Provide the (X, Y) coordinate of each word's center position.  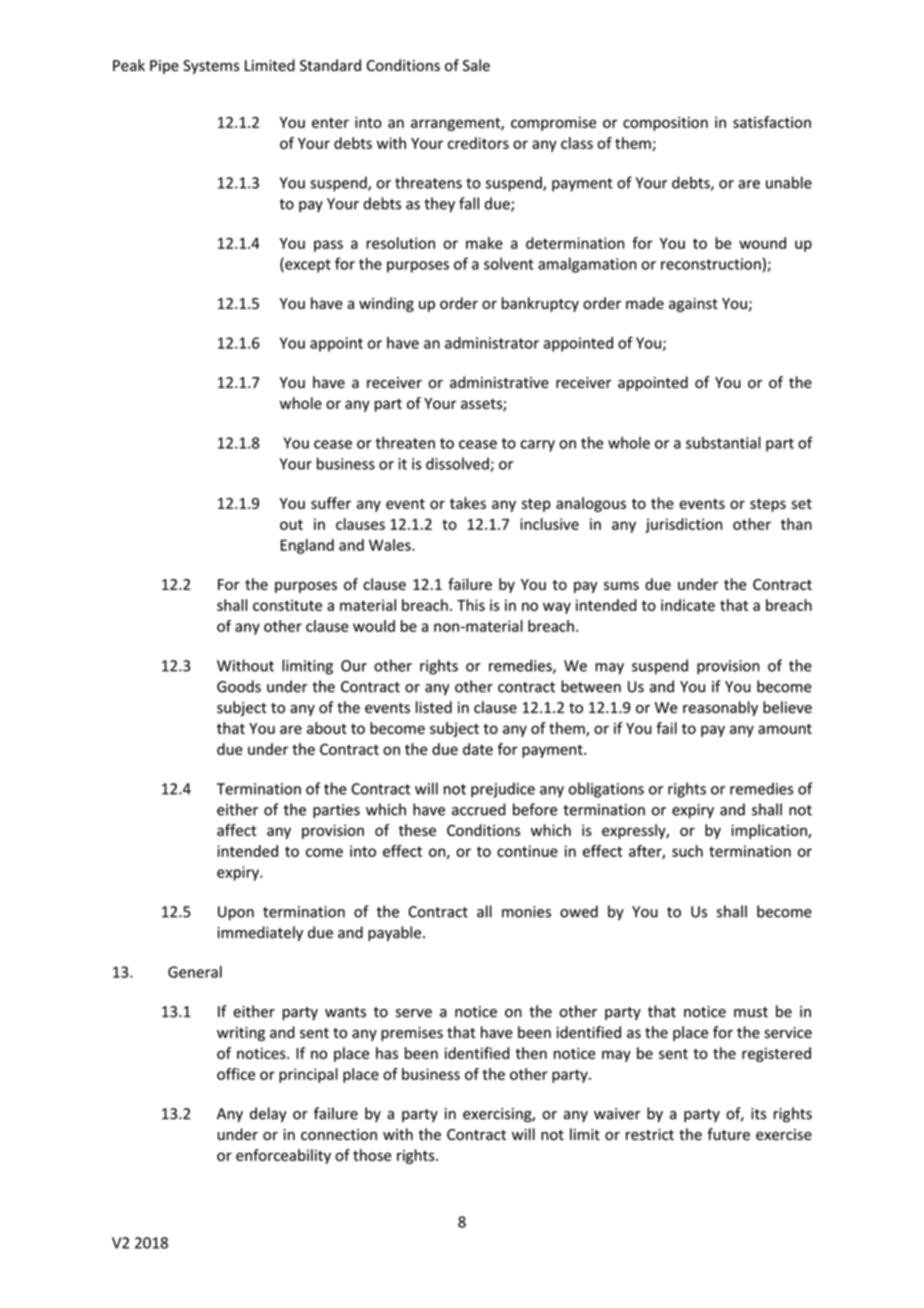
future (728, 1134)
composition (665, 123)
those (372, 1155)
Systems (211, 67)
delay (268, 1114)
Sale (476, 65)
